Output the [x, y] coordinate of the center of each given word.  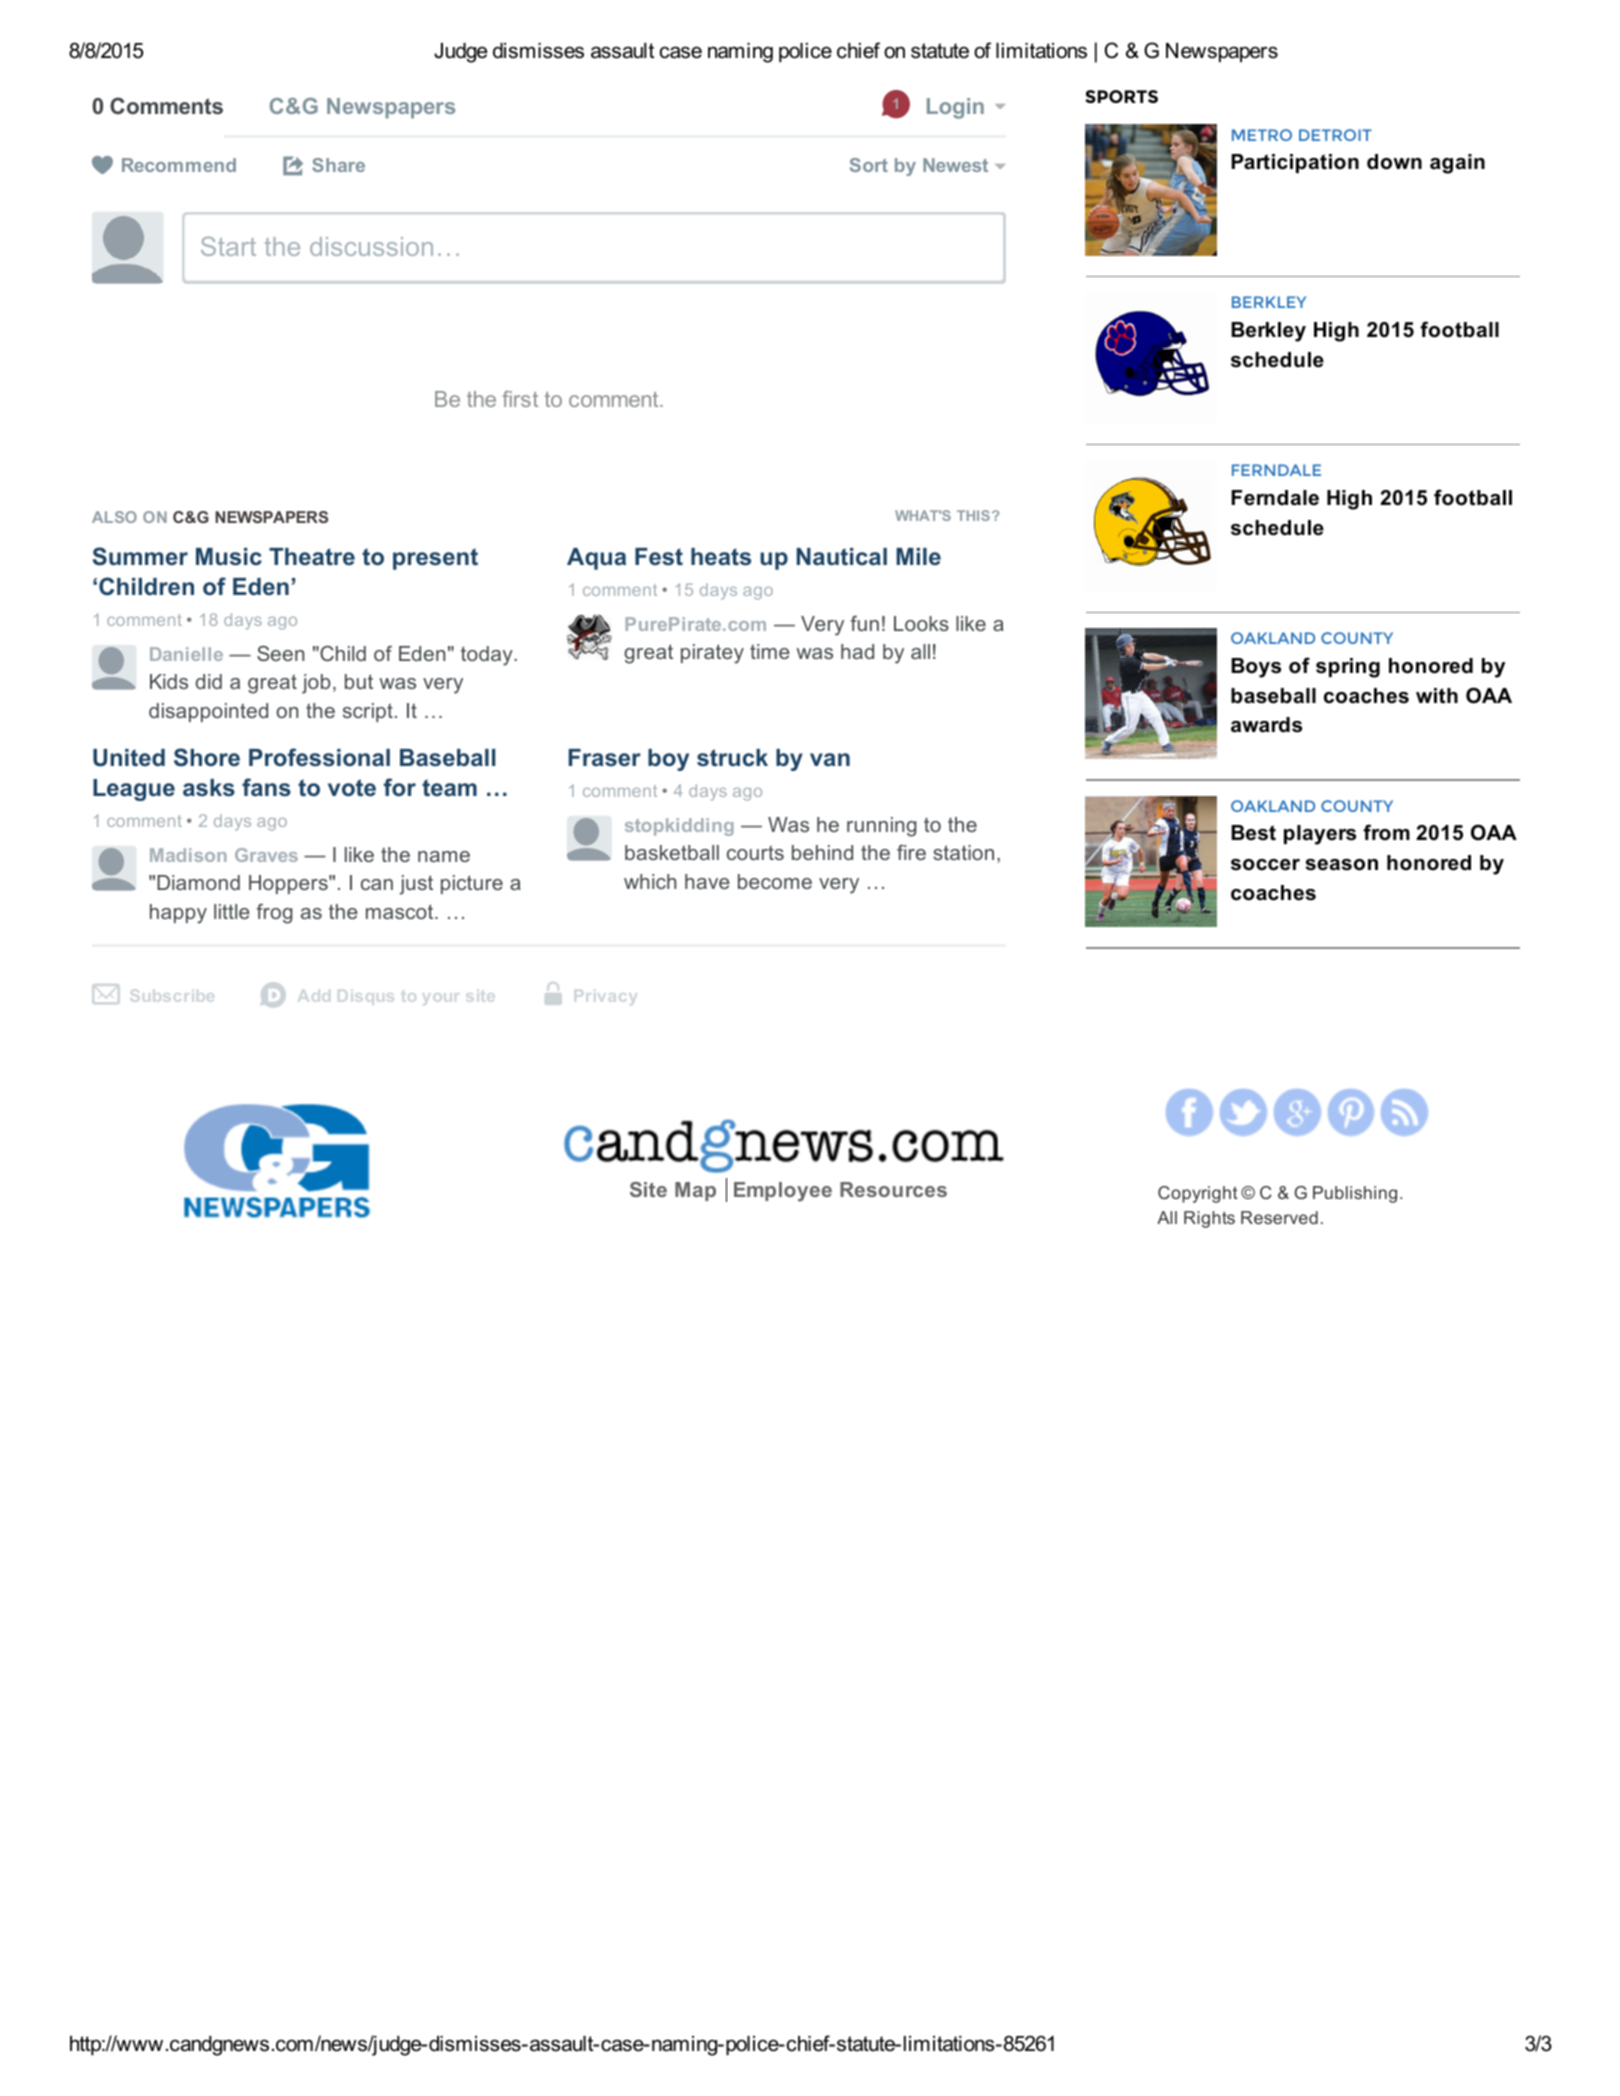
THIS [973, 515]
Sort [869, 165]
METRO [1262, 135]
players [1320, 835]
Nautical [842, 557]
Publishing [1355, 1194]
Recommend [179, 165]
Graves [266, 855]
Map [695, 1191]
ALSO [114, 517]
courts [755, 852]
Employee [783, 1192]
